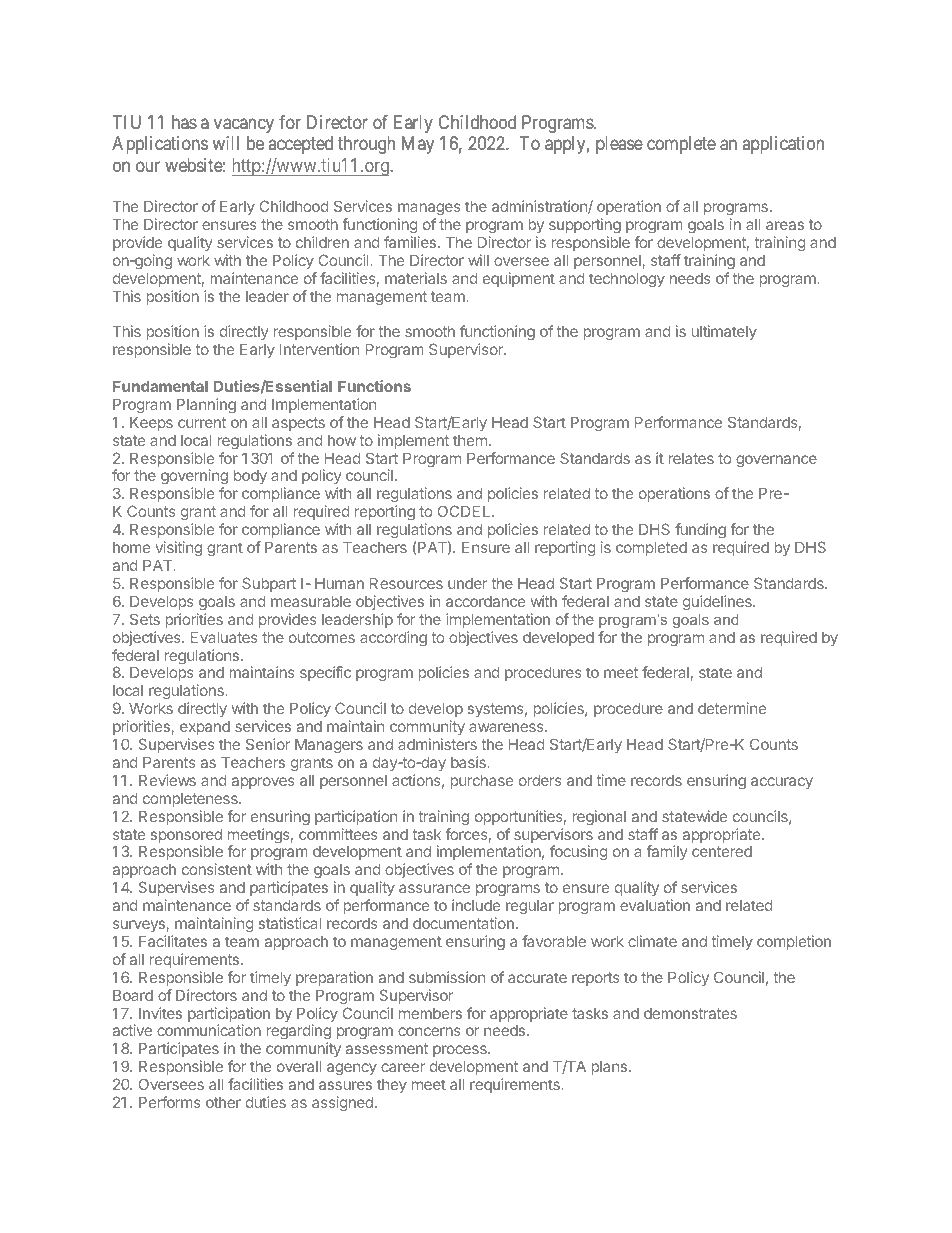 The height and width of the document is (1233, 952). I want to click on please, so click(619, 145).
